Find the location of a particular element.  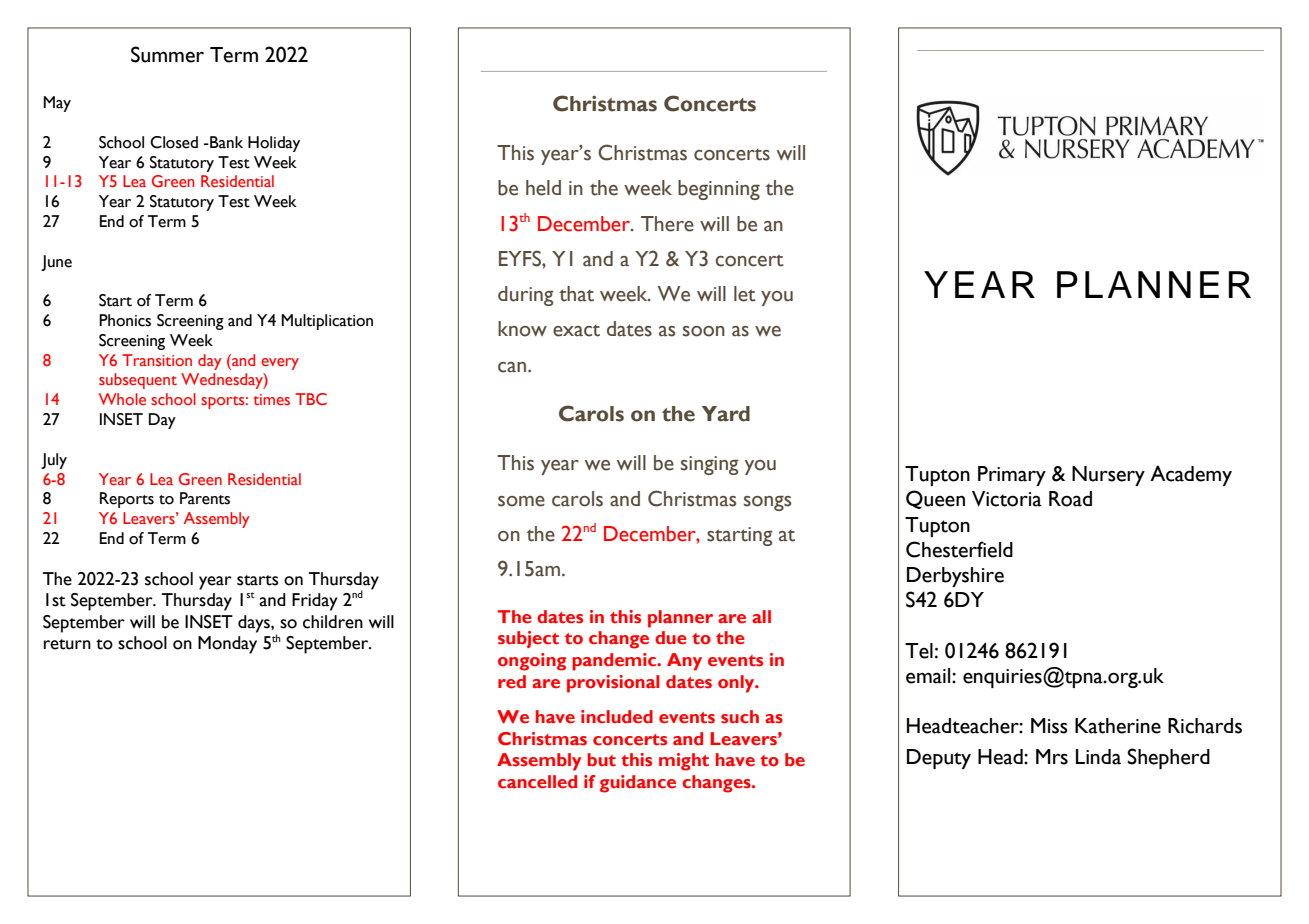

held is located at coordinates (543, 188).
